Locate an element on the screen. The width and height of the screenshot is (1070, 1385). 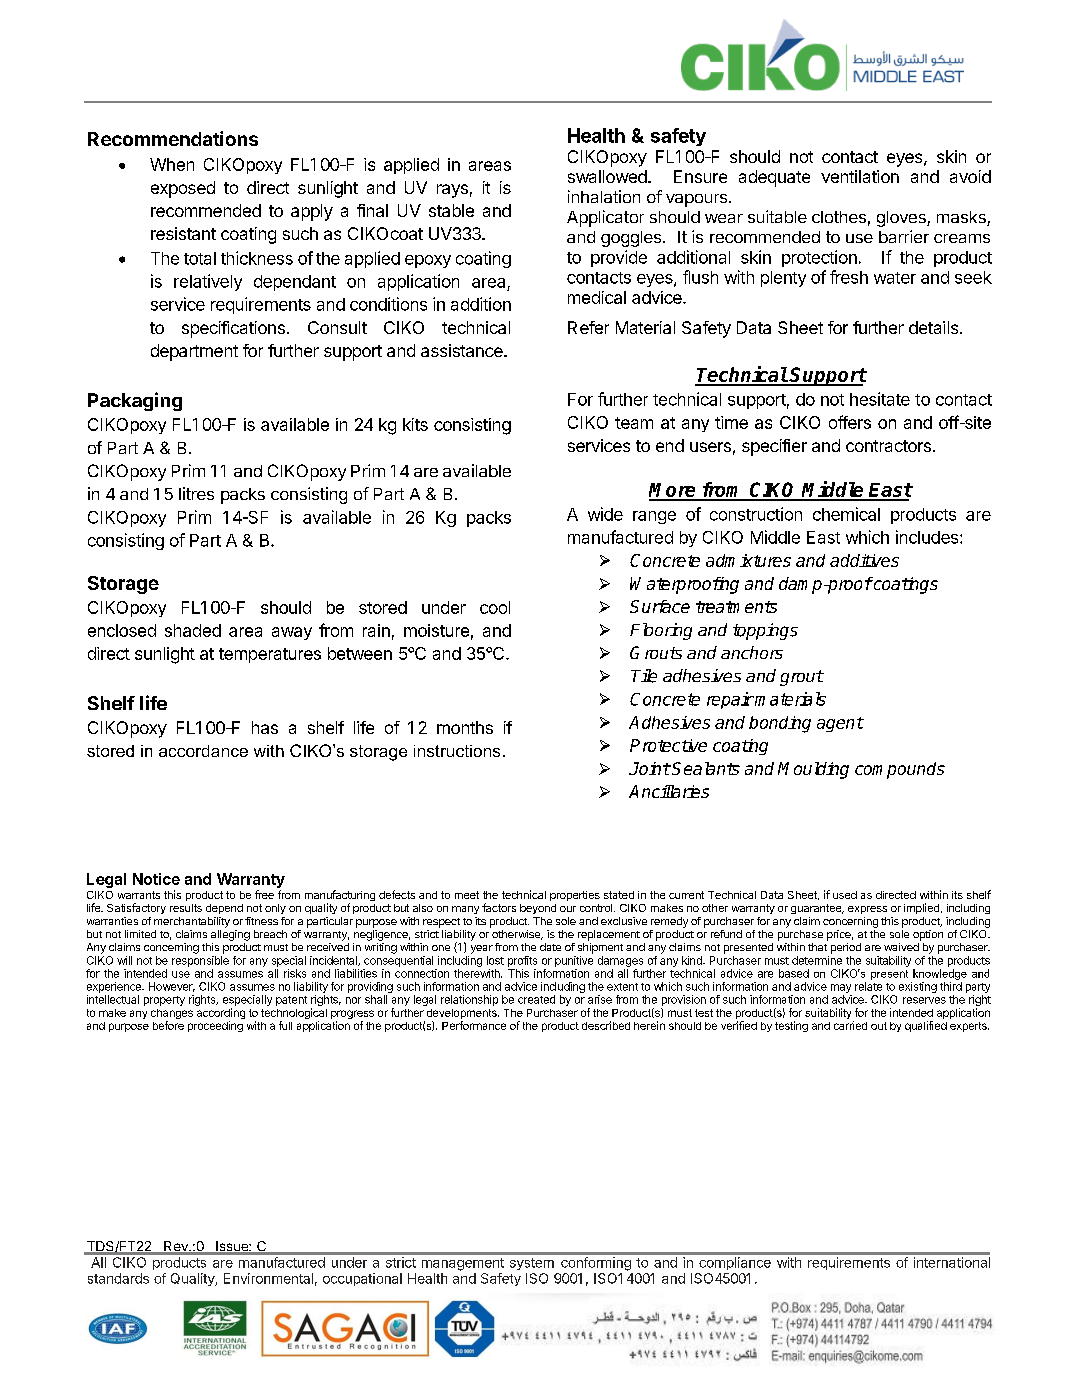
responsible is located at coordinates (200, 961).
